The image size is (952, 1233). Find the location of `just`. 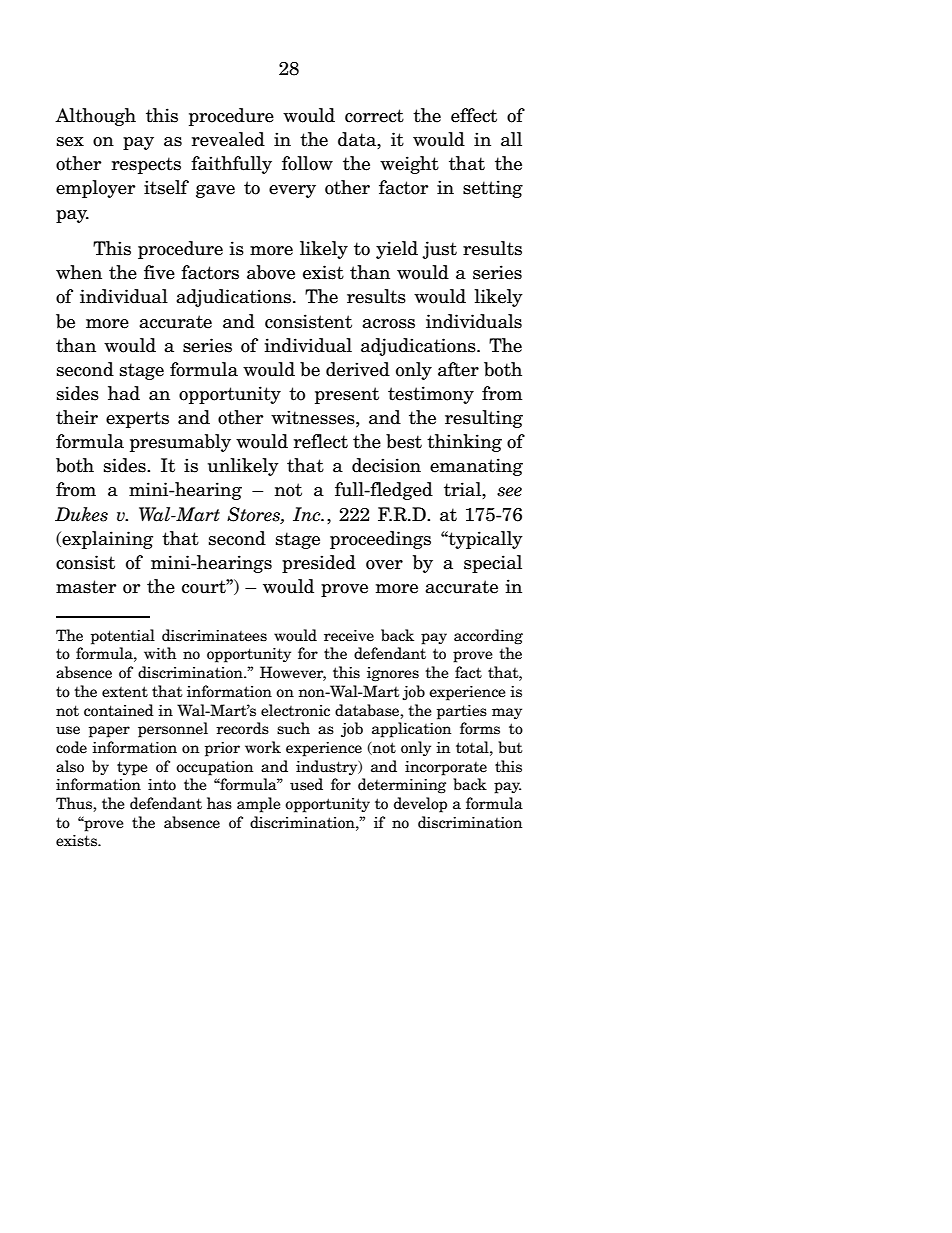

just is located at coordinates (439, 250).
